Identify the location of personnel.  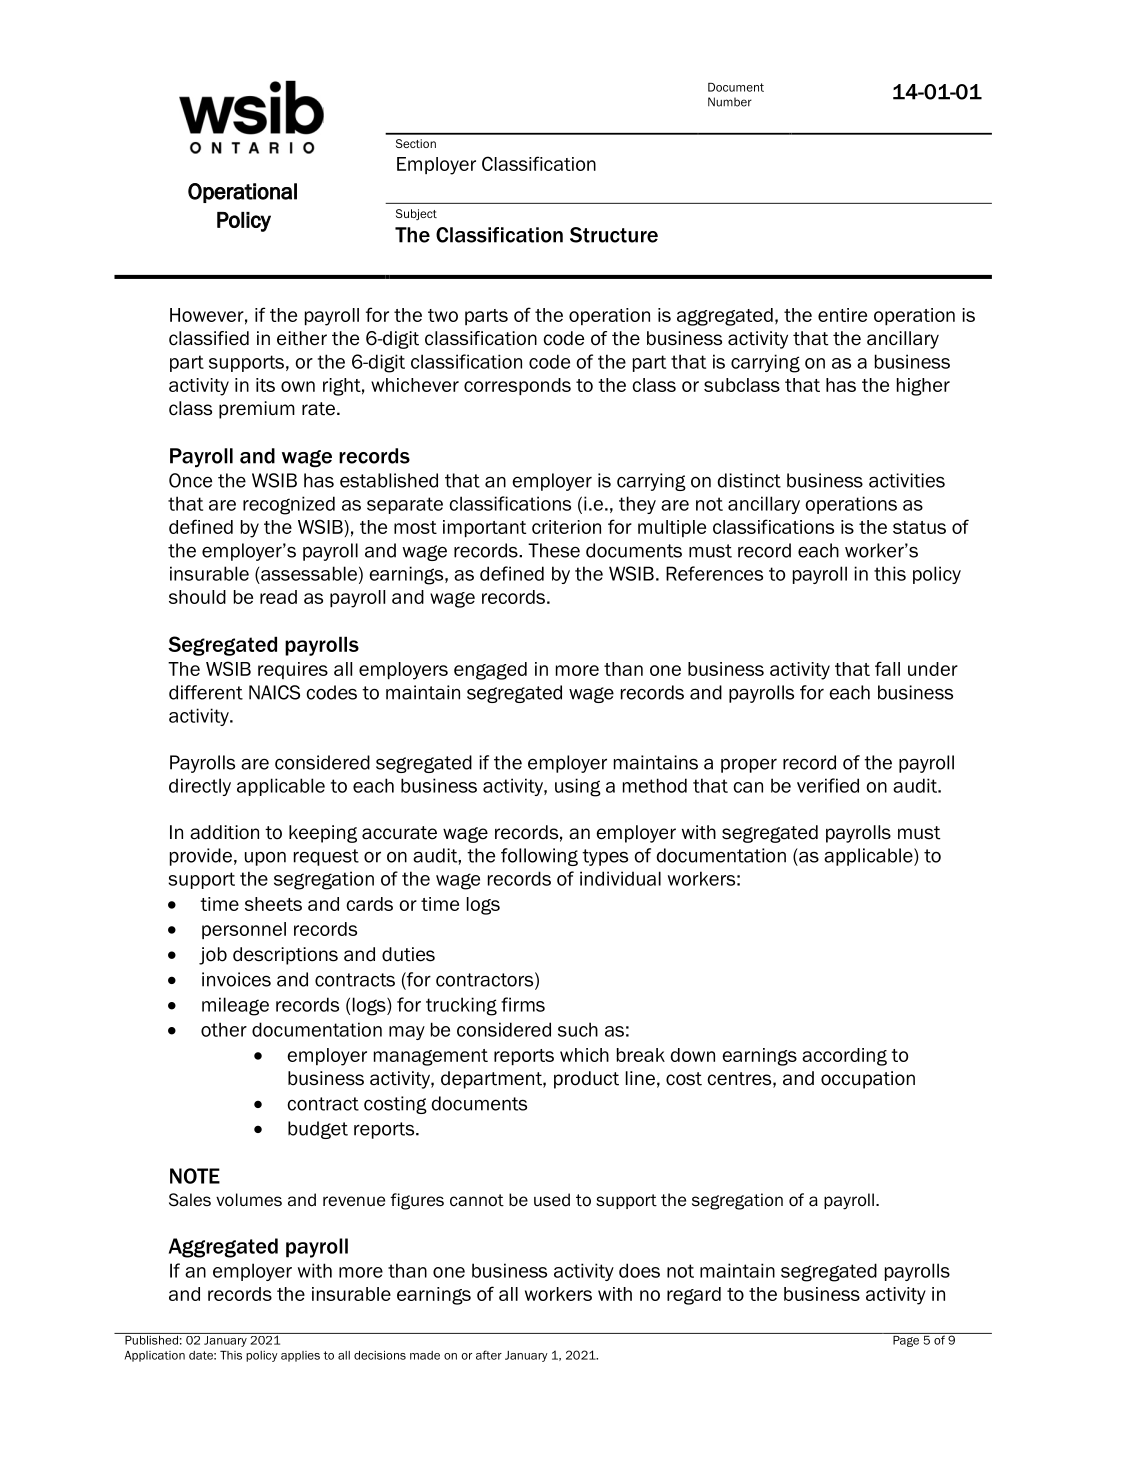
(244, 930).
